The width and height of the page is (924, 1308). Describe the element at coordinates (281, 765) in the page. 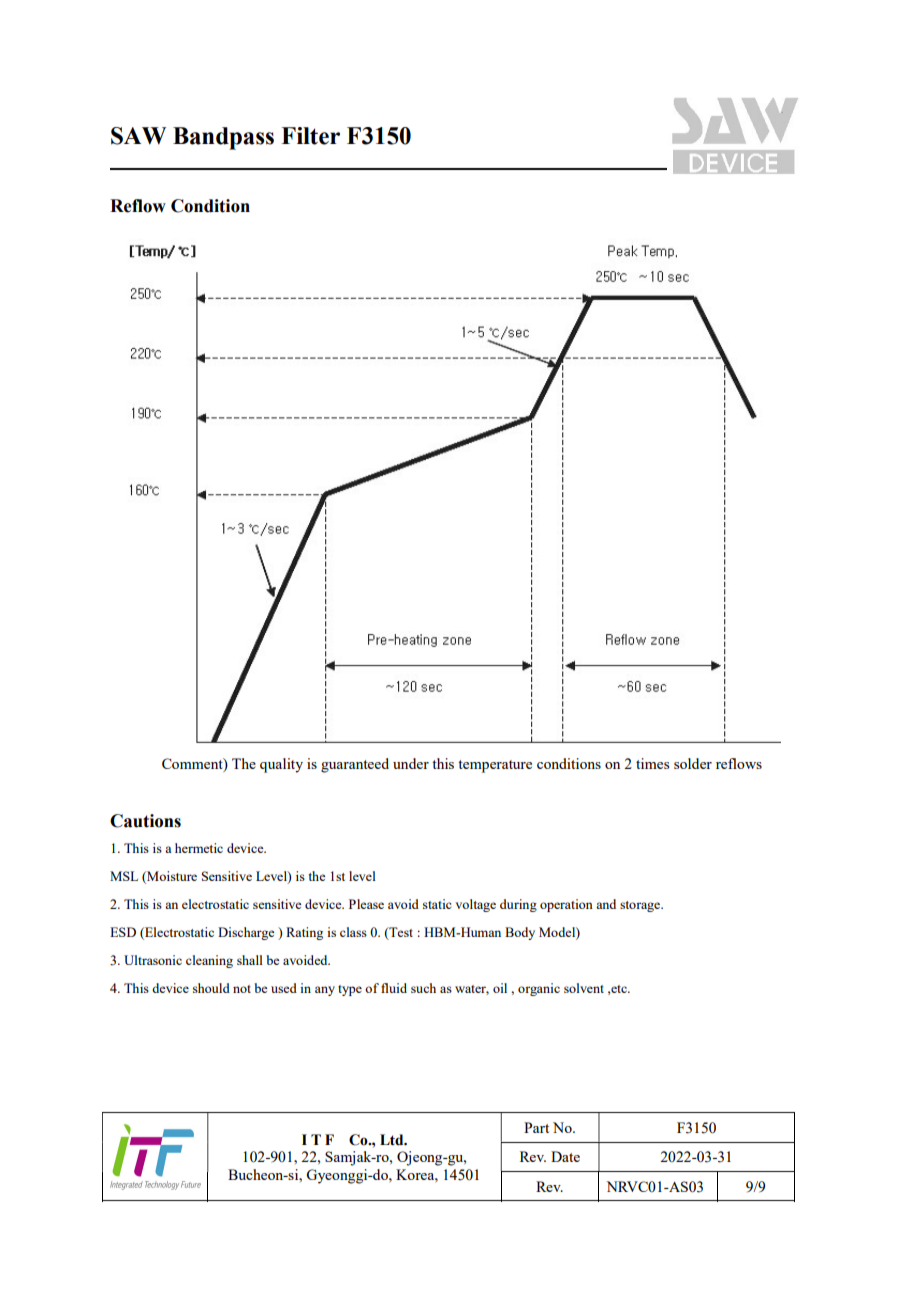

I see `quality` at that location.
